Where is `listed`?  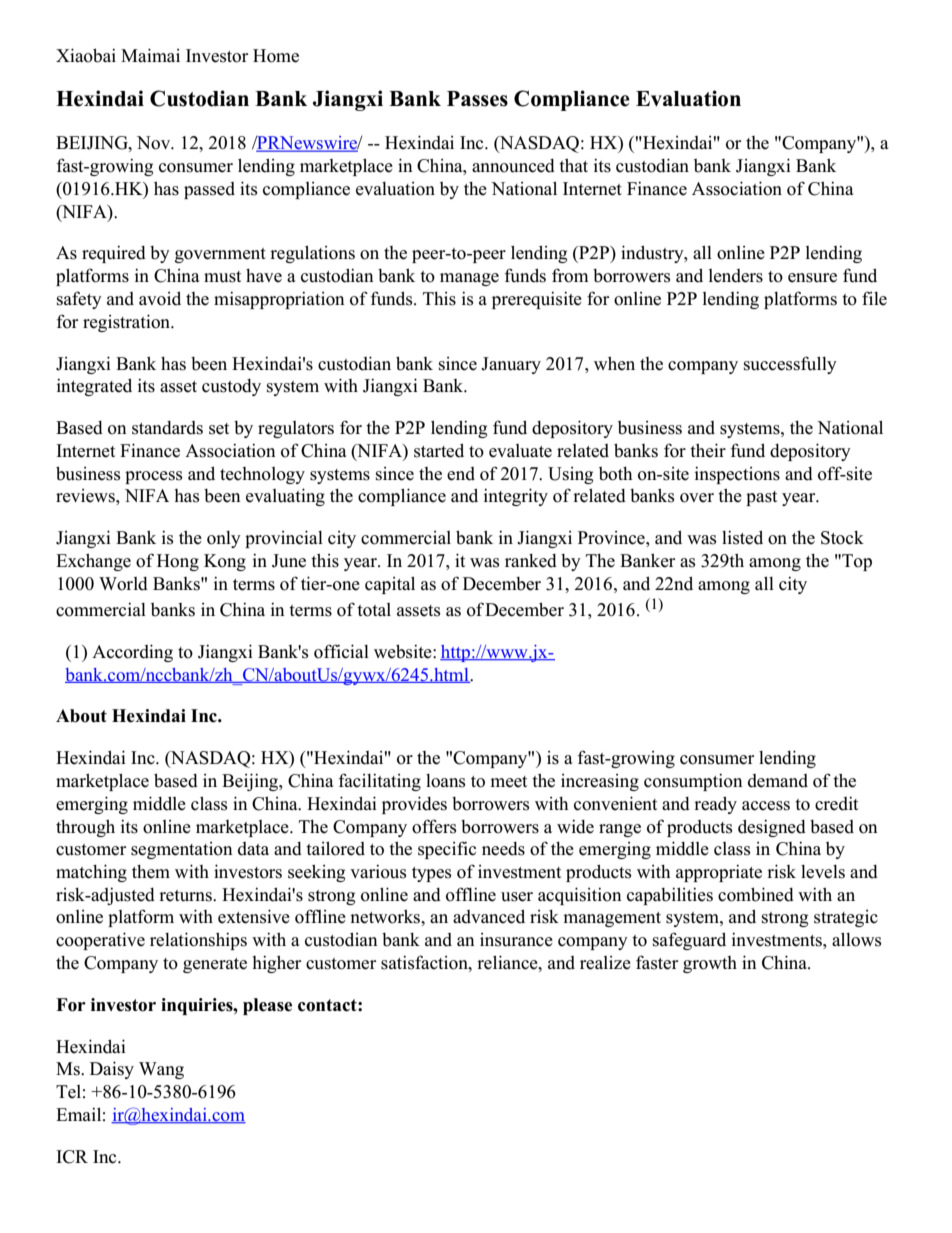 listed is located at coordinates (742, 537).
